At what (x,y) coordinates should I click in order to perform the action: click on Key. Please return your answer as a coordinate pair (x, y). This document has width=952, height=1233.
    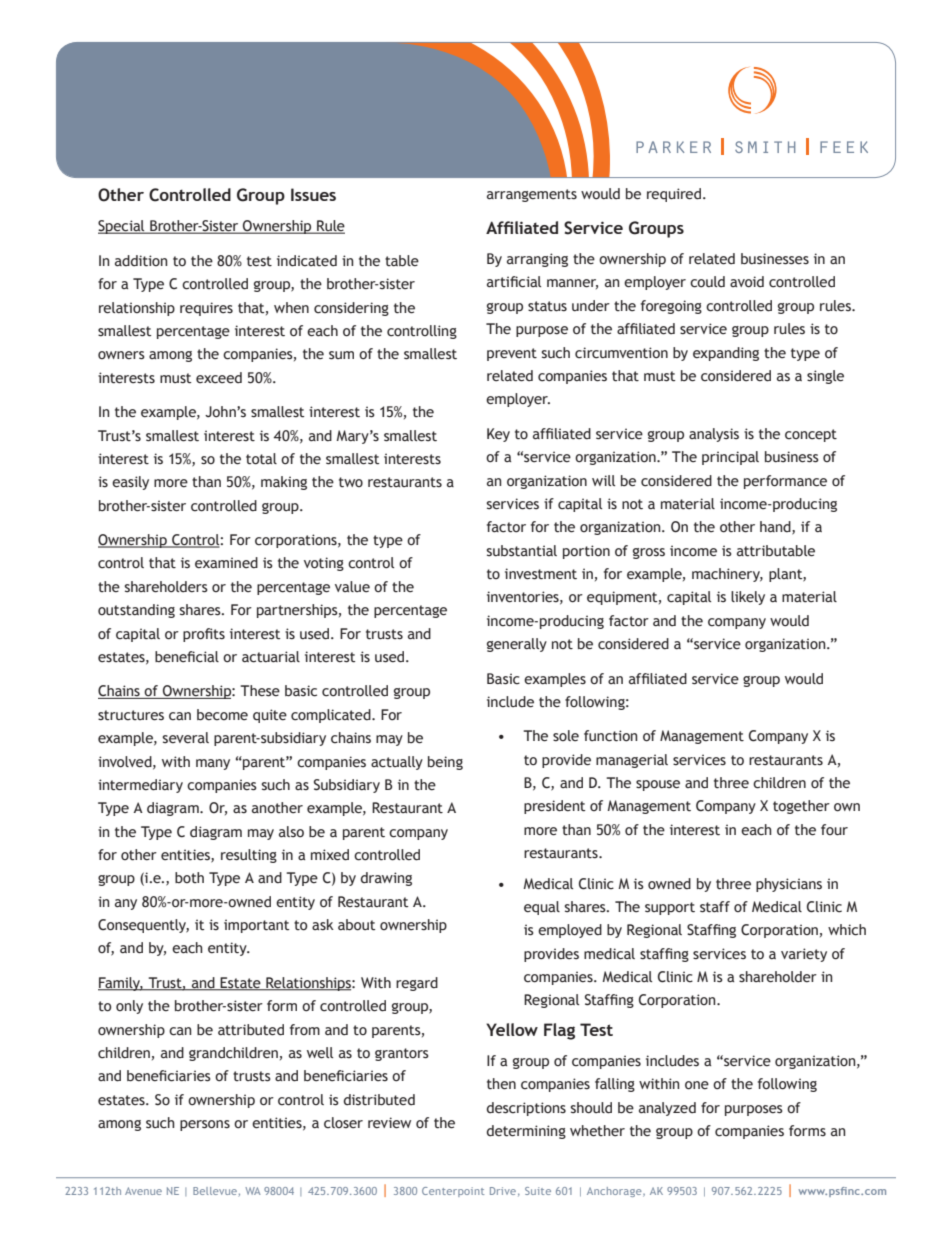
    Looking at the image, I should click on (498, 435).
